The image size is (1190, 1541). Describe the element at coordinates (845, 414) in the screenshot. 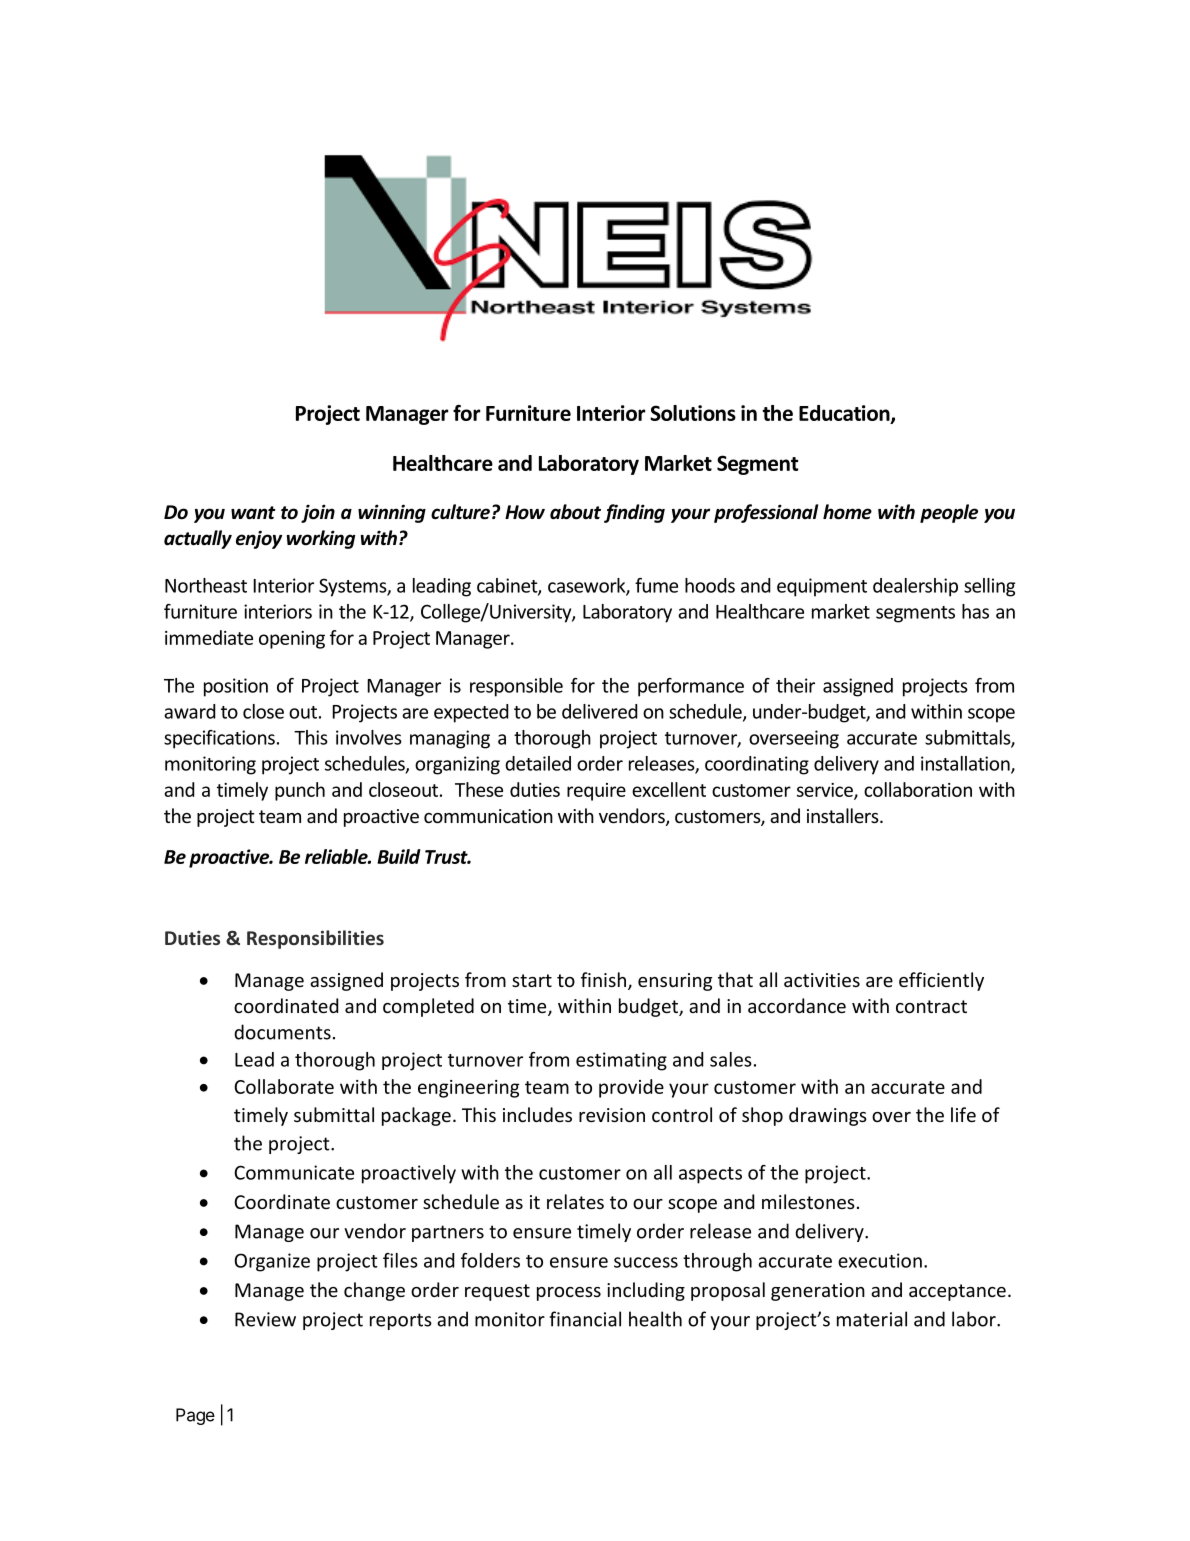

I see `Education` at that location.
